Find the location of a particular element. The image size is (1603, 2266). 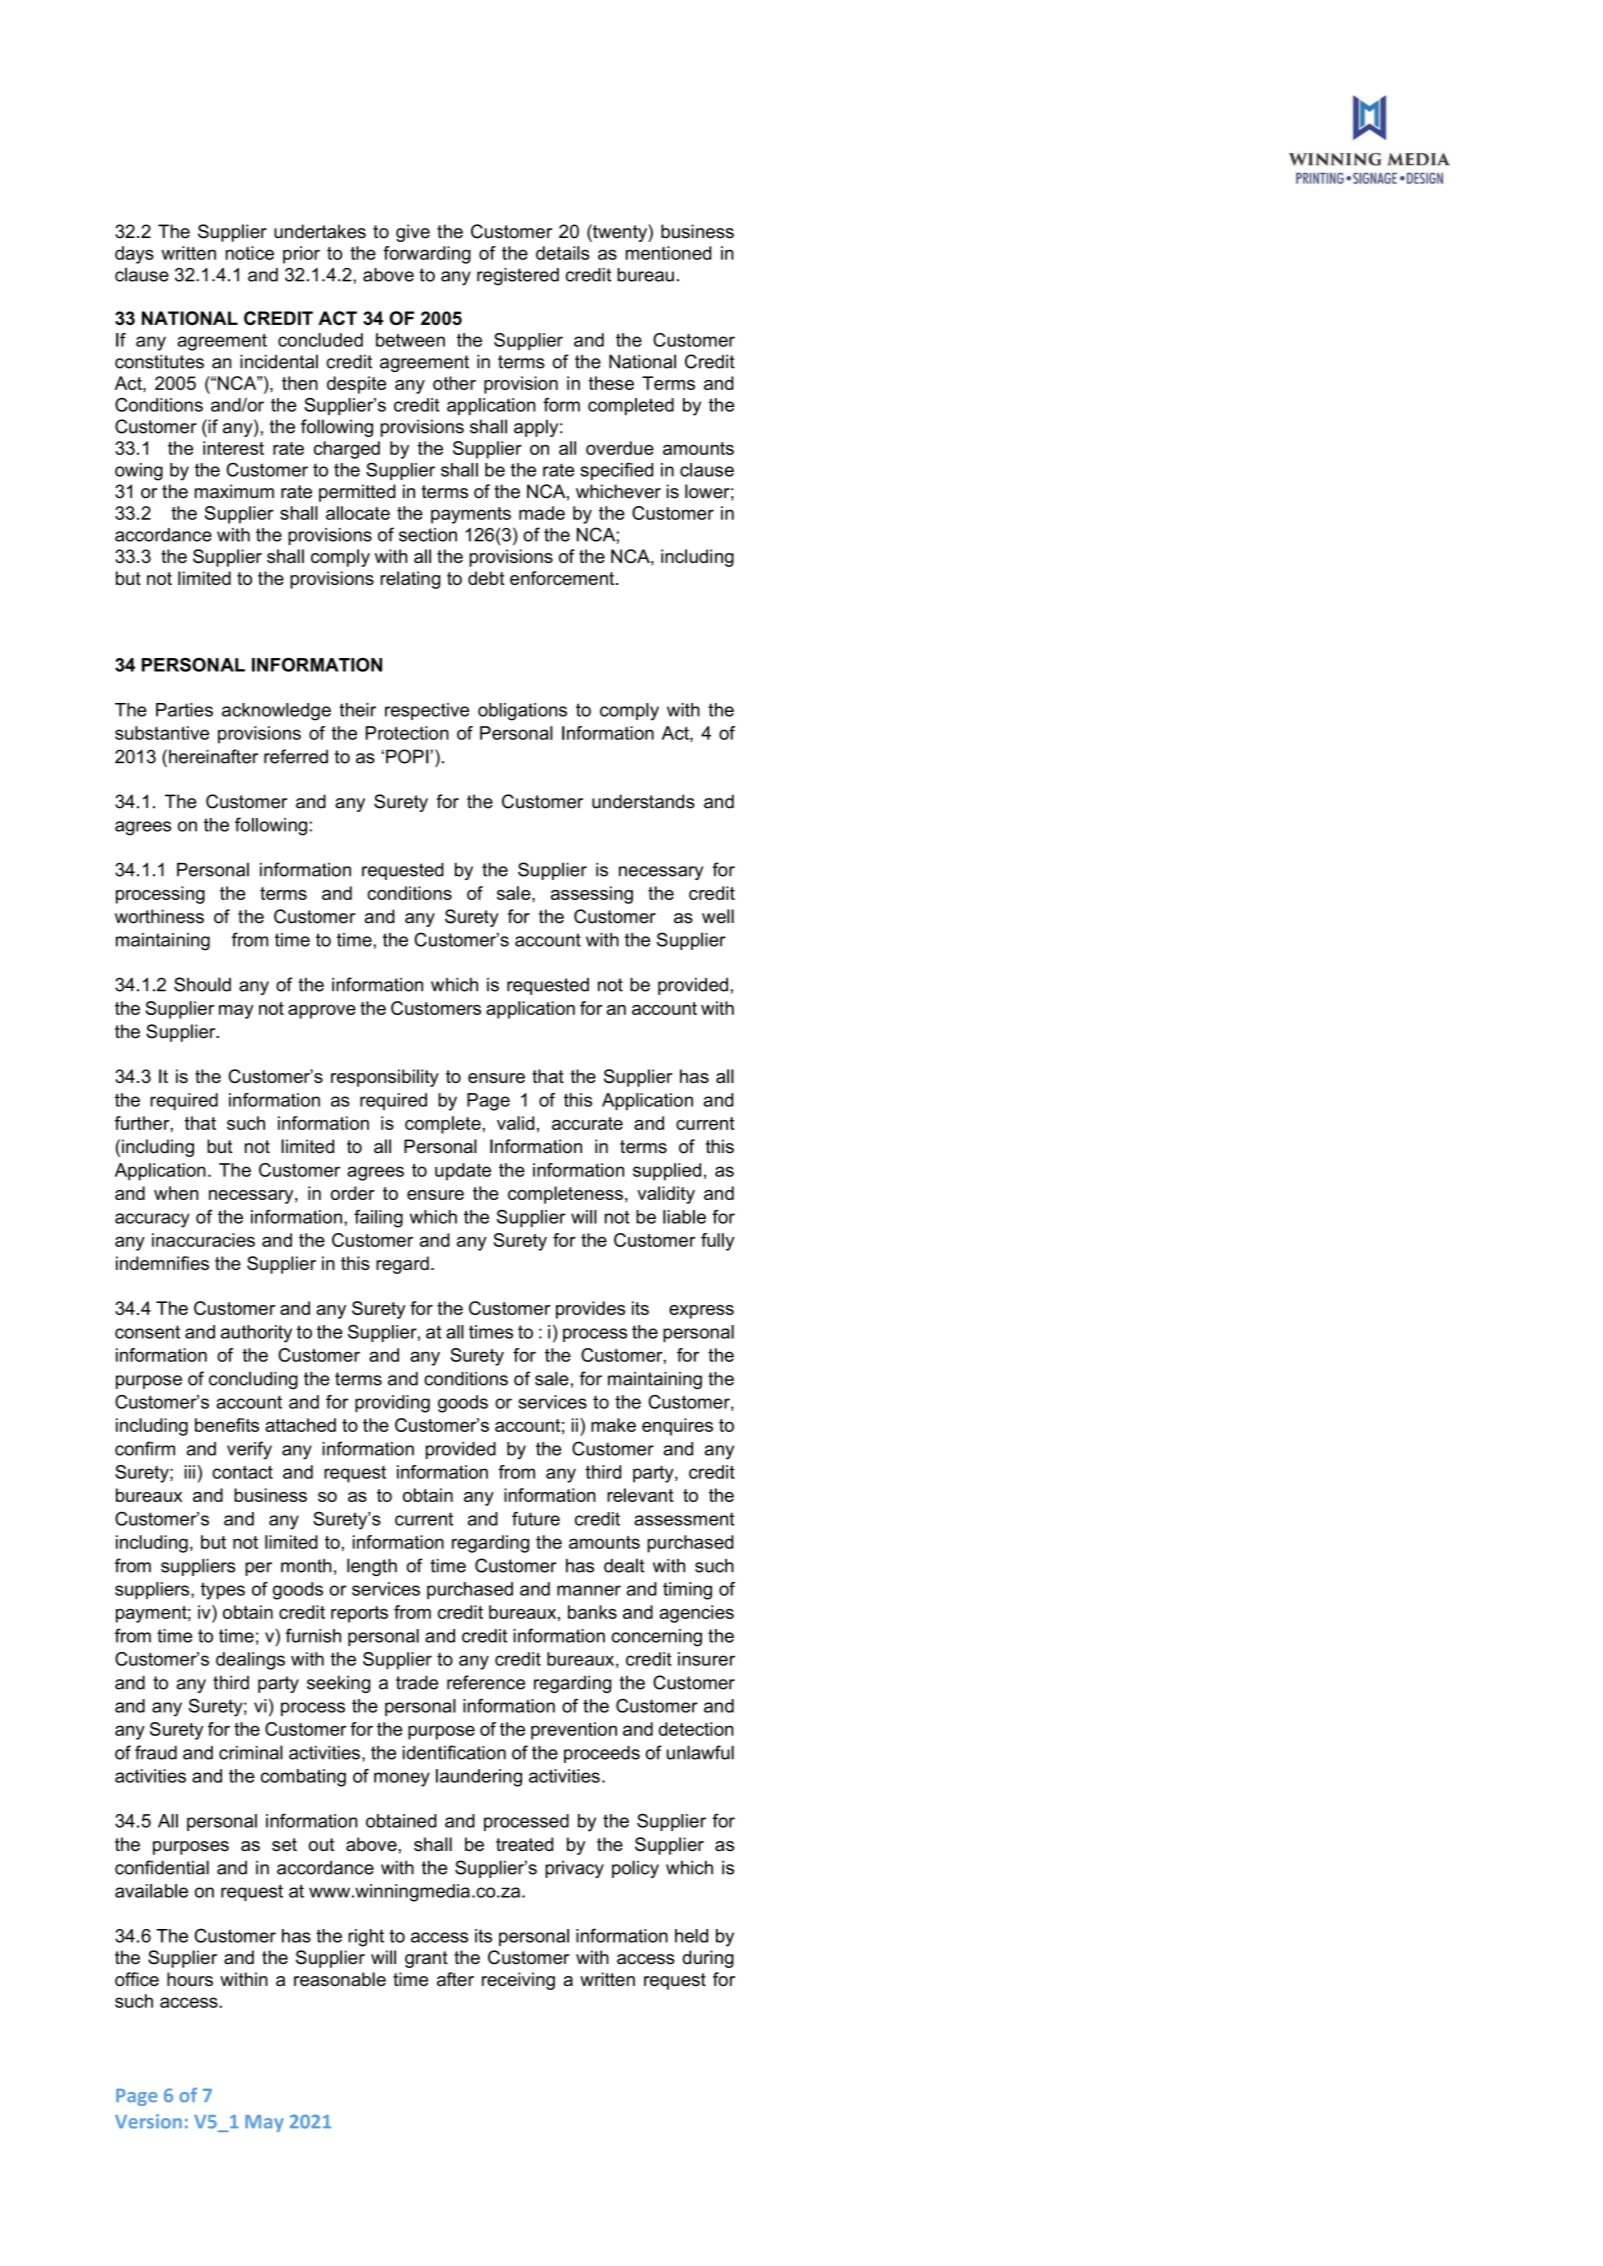

concerning is located at coordinates (656, 1638).
